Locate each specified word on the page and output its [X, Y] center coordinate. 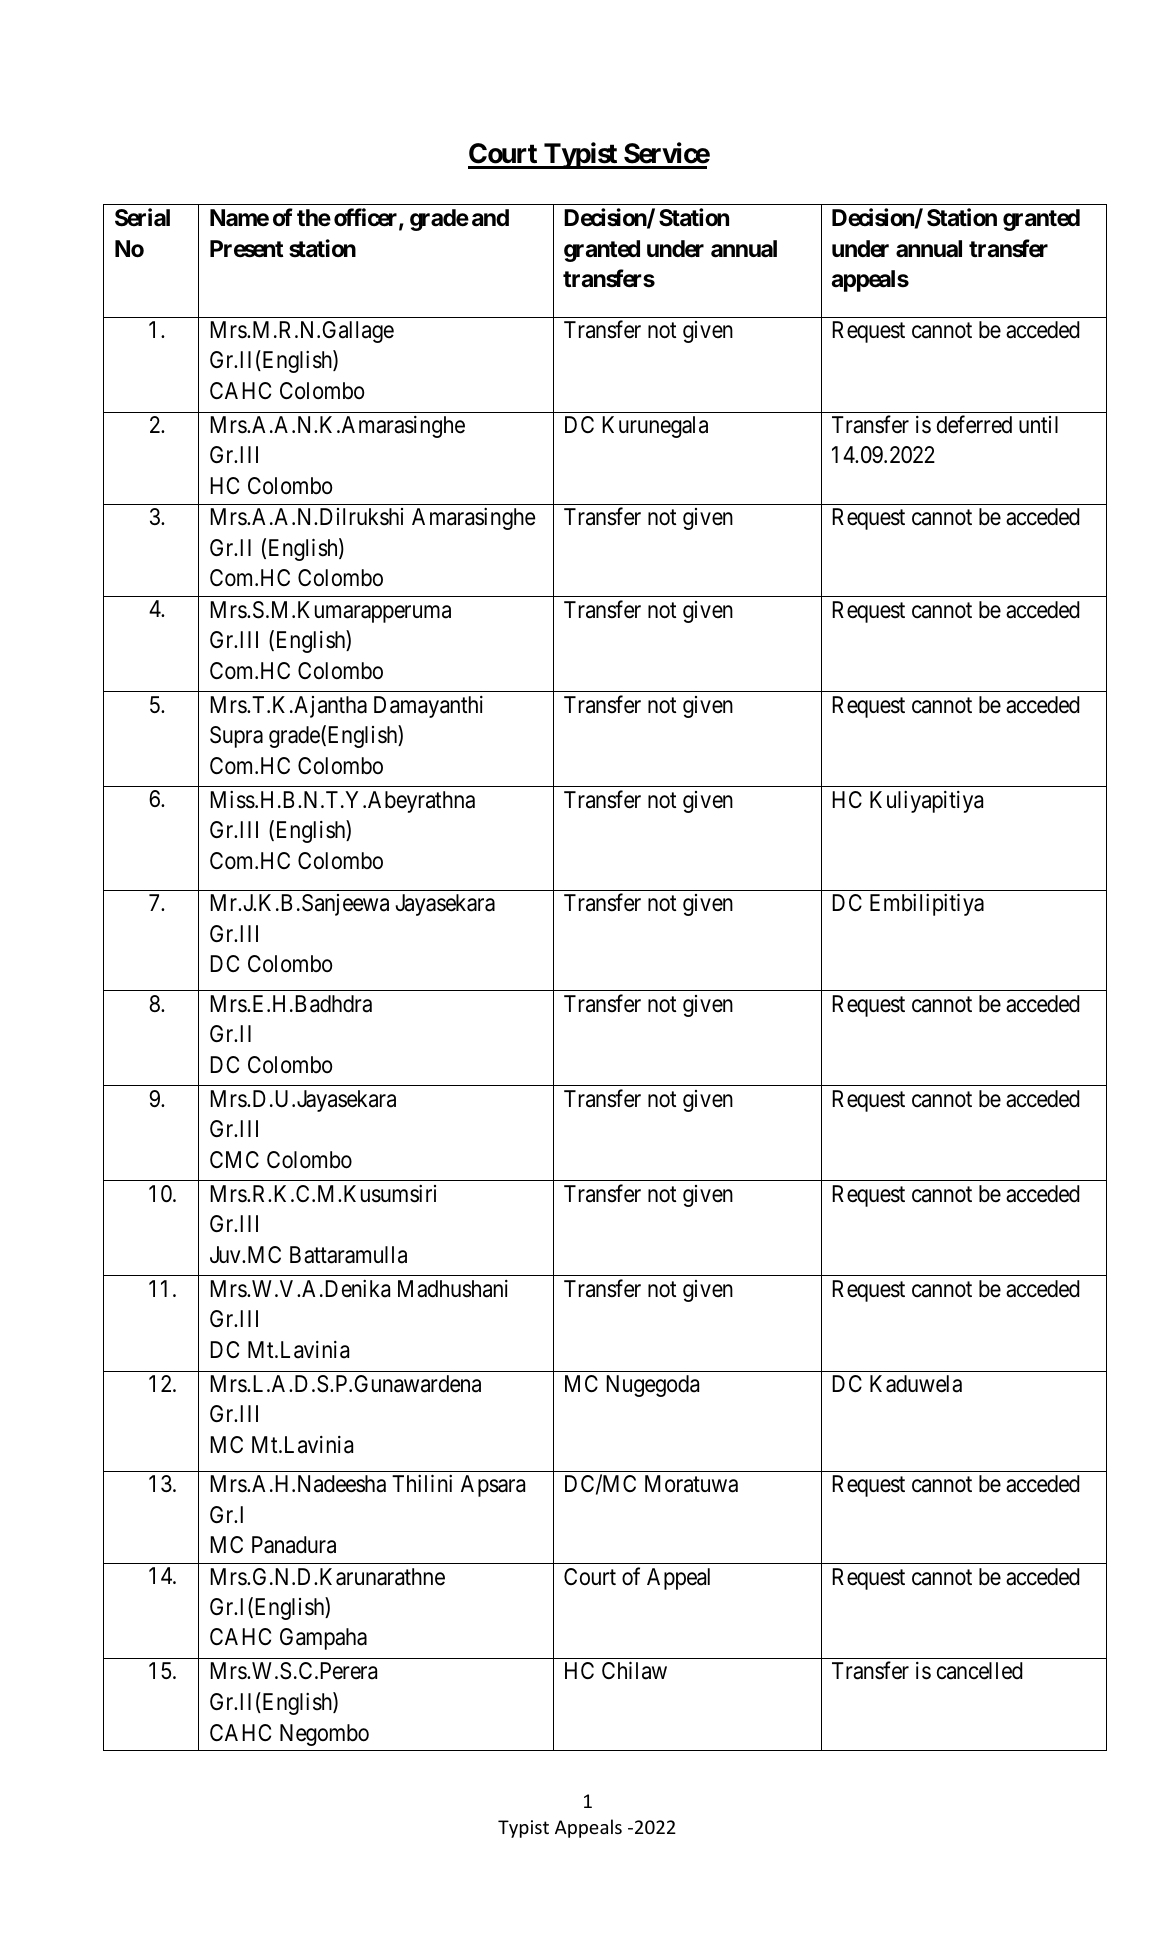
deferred [974, 424]
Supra [236, 737]
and [490, 218]
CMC [234, 1159]
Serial [142, 217]
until [1038, 424]
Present [246, 249]
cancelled [980, 1671]
